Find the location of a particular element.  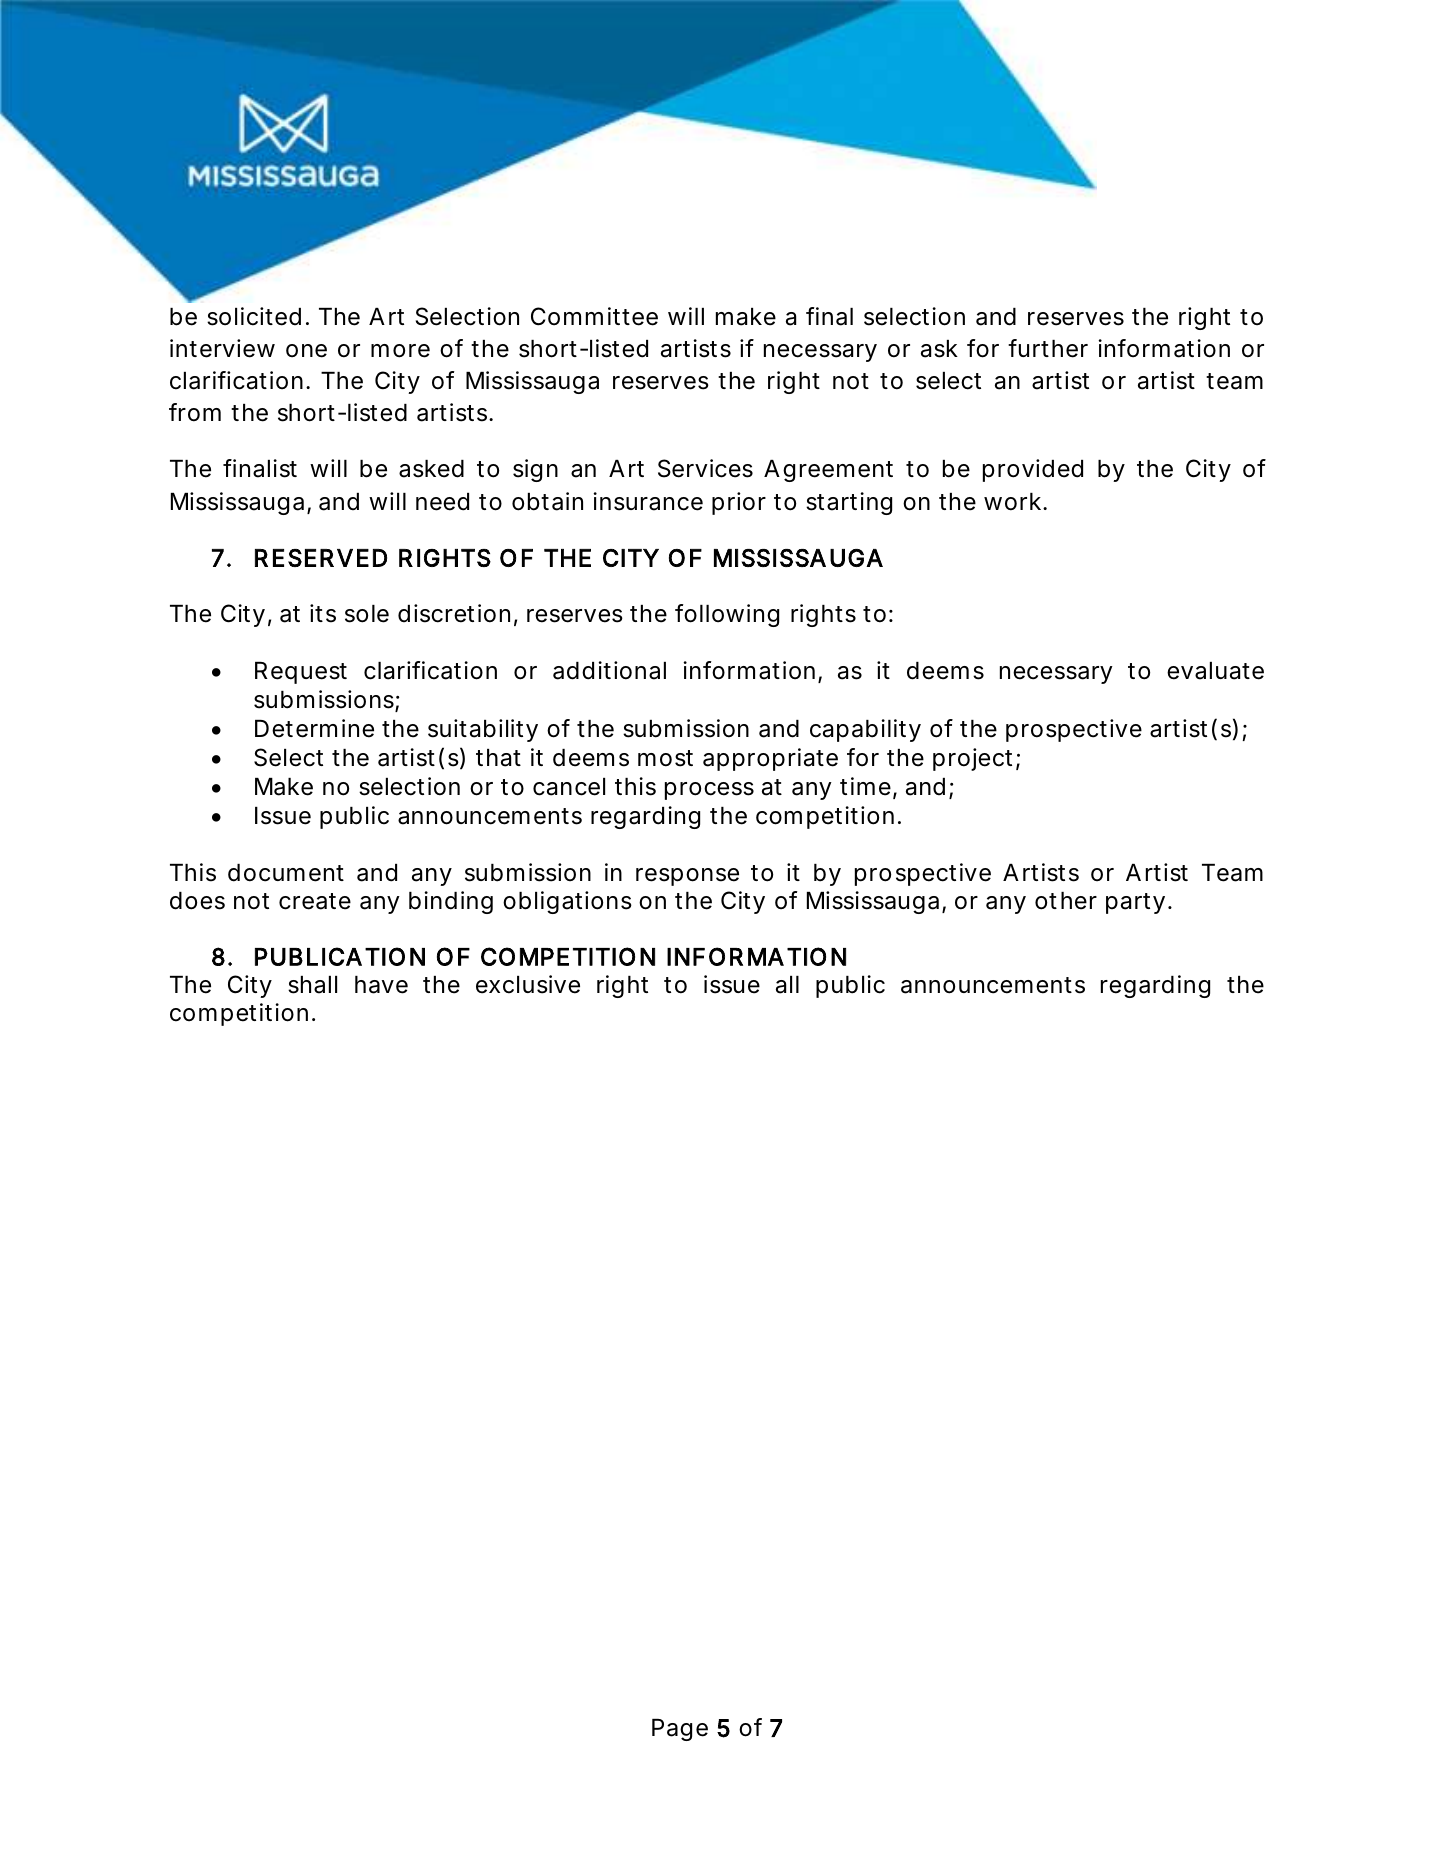

additional is located at coordinates (609, 670).
